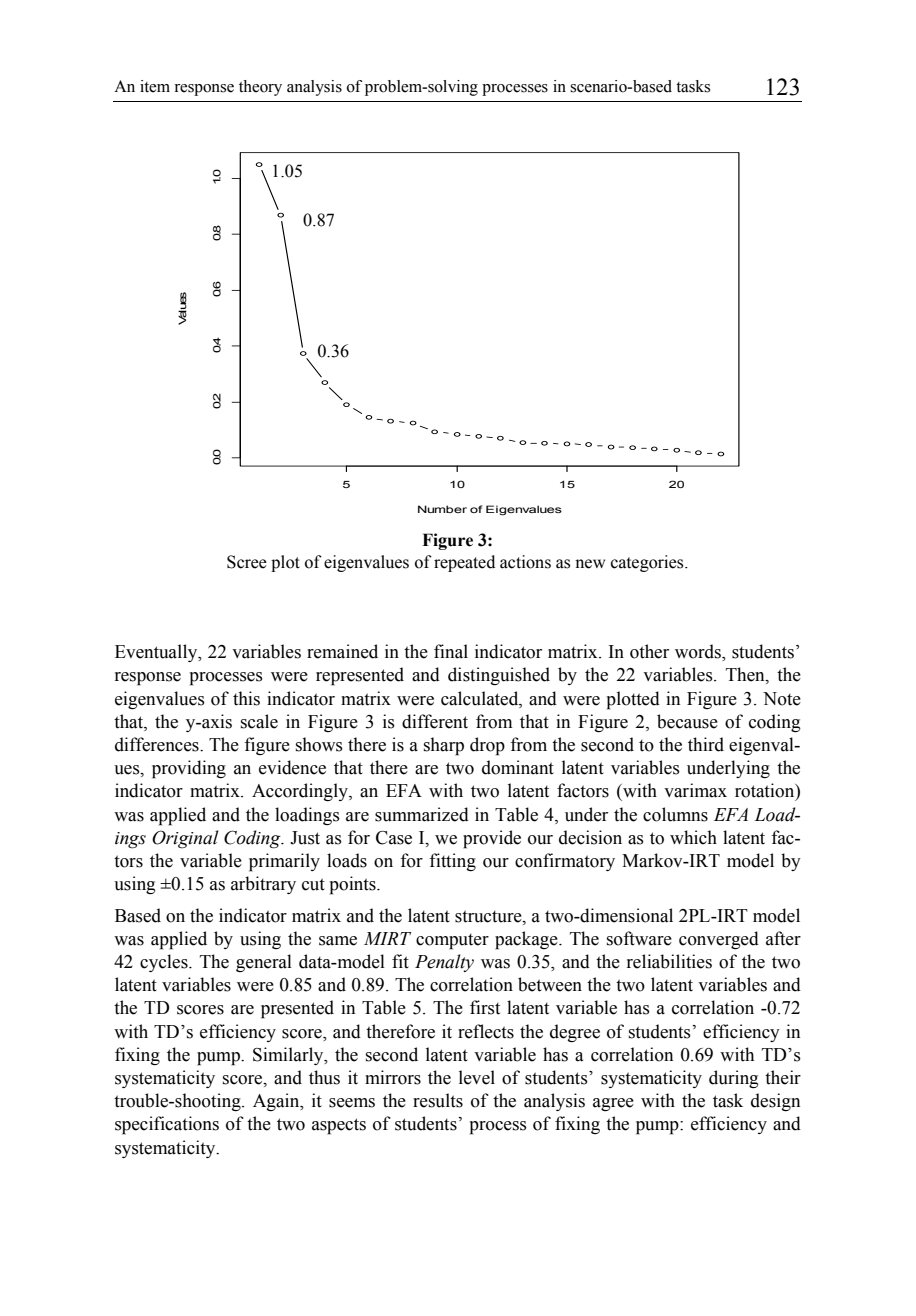 The width and height of the screenshot is (916, 1316). What do you see at coordinates (699, 652) in the screenshot?
I see `words` at bounding box center [699, 652].
